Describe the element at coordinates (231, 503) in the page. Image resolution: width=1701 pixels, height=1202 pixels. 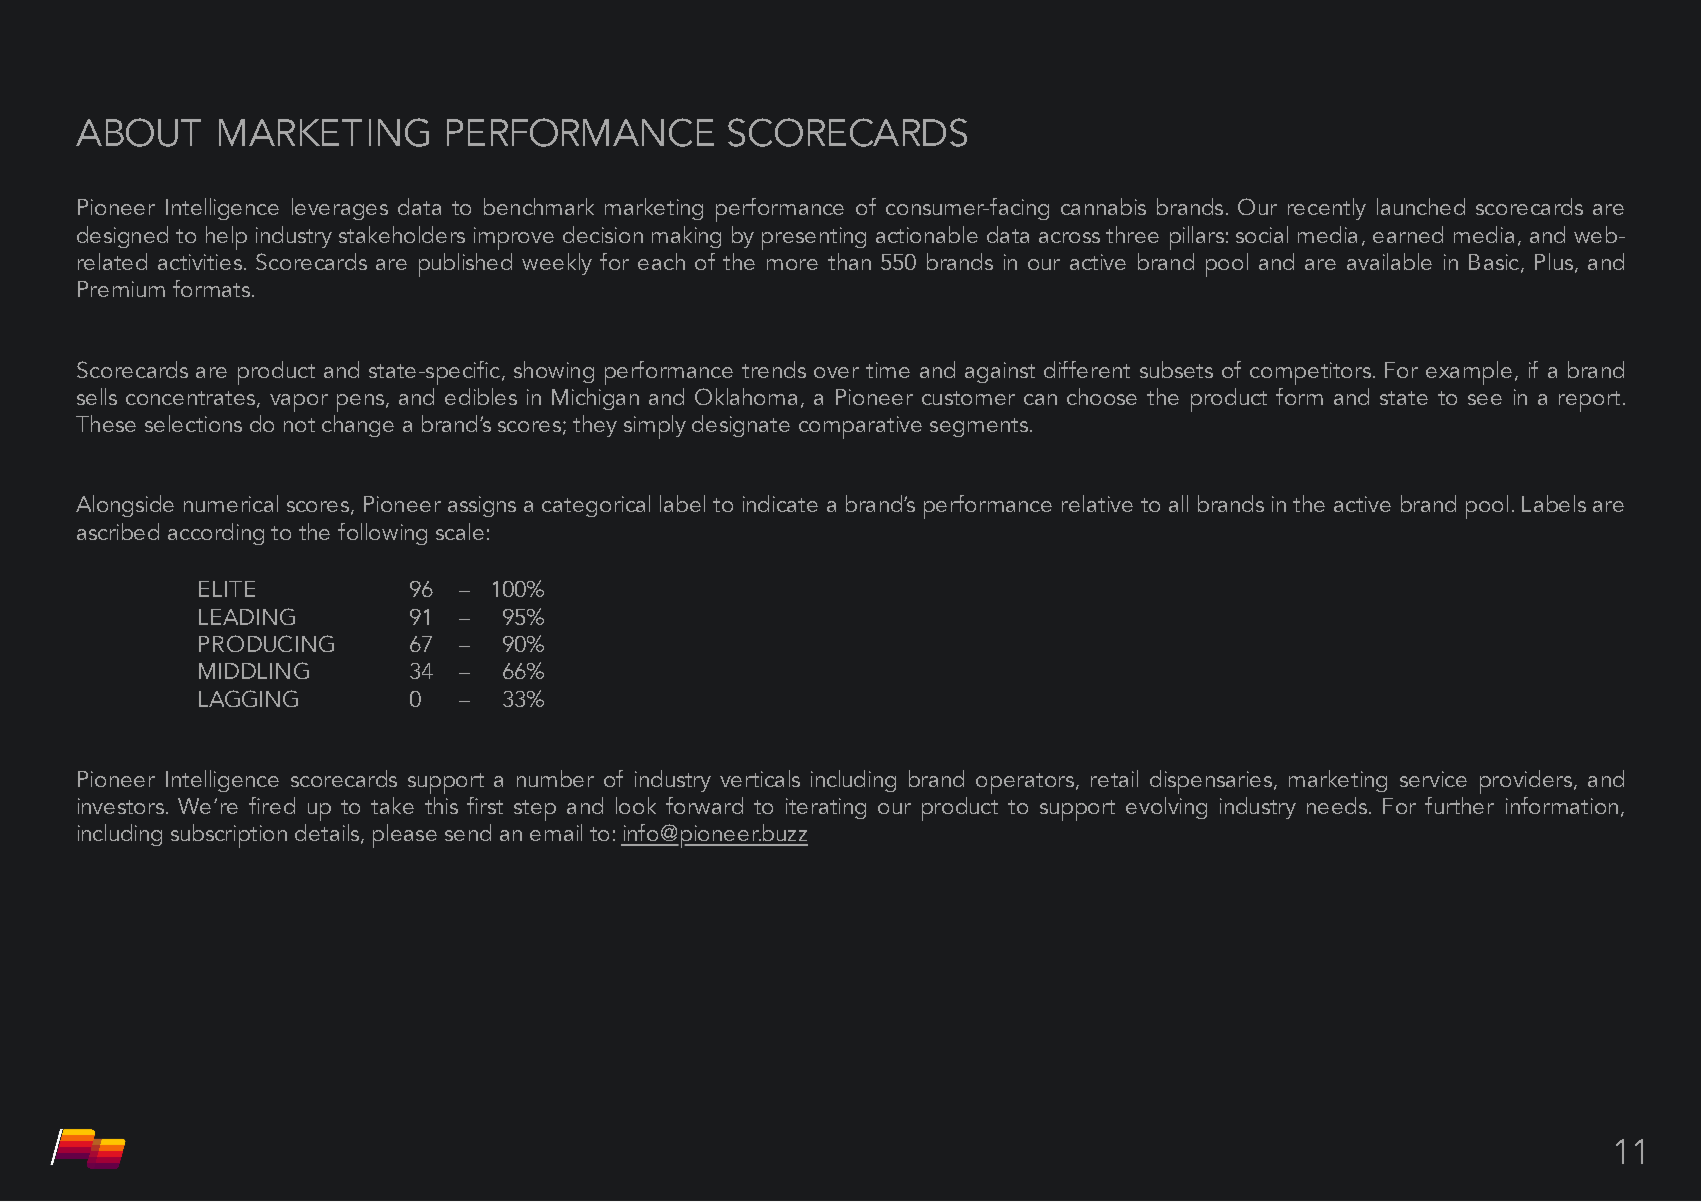
I see `numerical` at that location.
